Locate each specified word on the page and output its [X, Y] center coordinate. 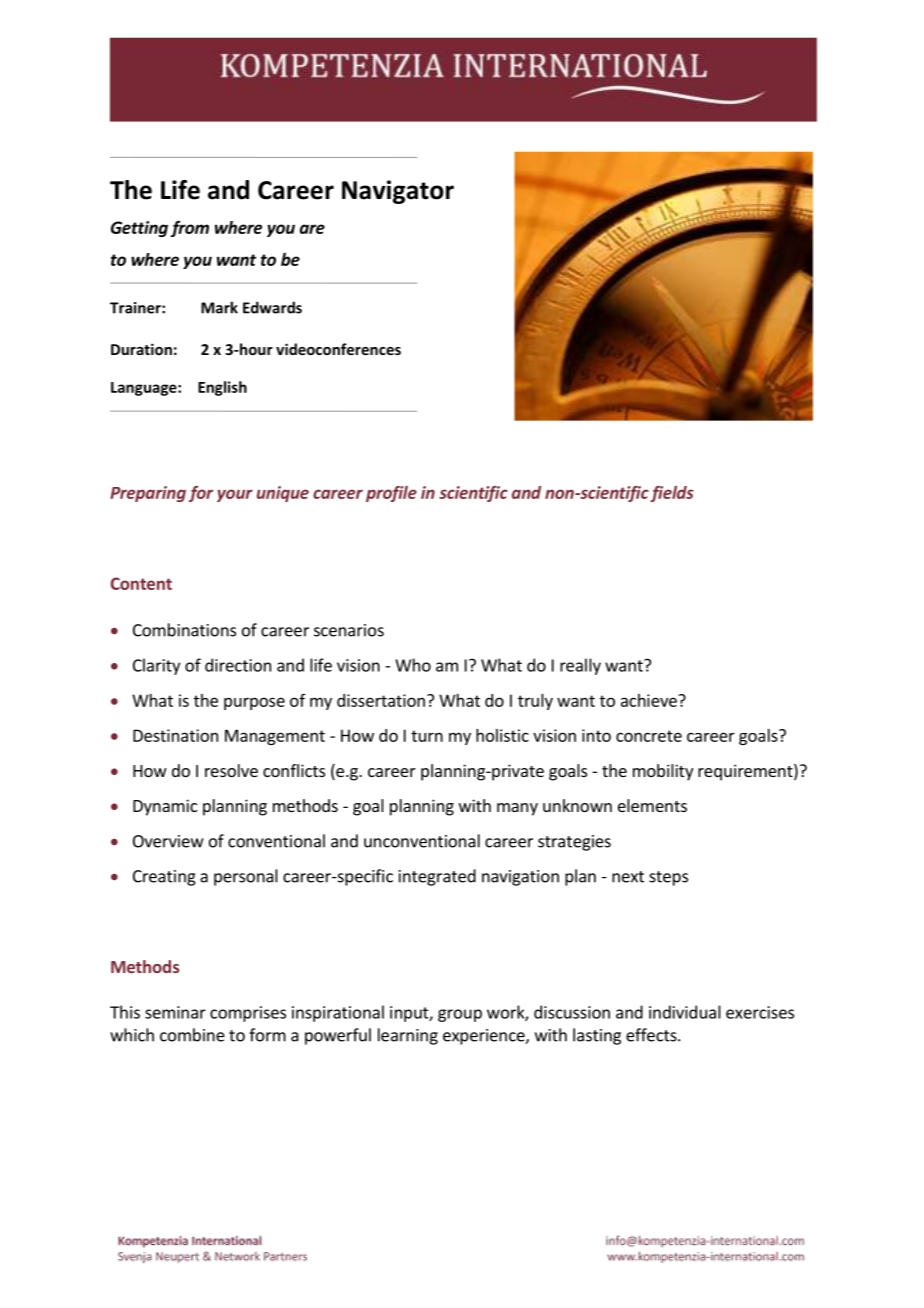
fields [672, 494]
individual [685, 1012]
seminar [175, 1012]
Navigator [398, 192]
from [190, 228]
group [460, 1015]
